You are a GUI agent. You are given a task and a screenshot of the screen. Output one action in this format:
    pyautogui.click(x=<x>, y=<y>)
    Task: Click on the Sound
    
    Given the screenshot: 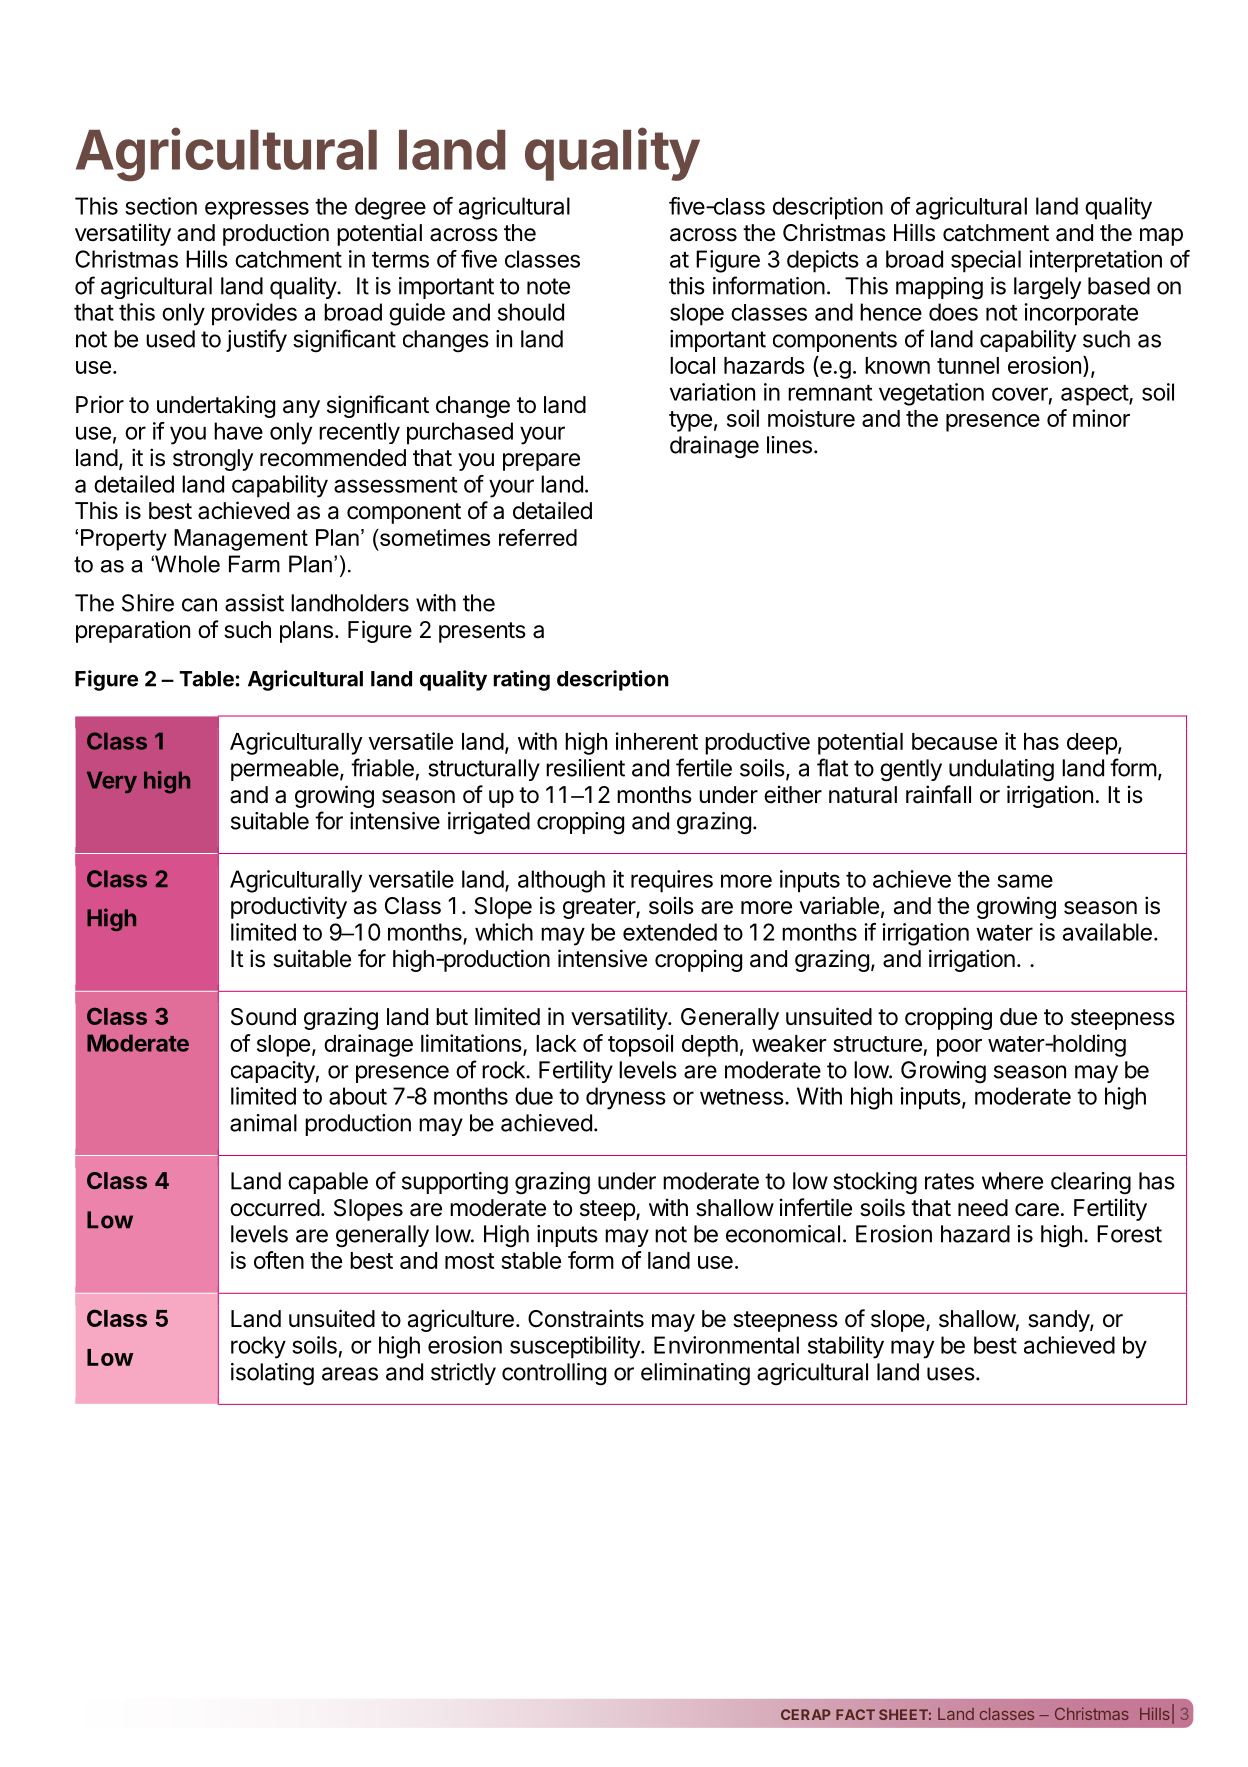 What is the action you would take?
    pyautogui.click(x=263, y=1017)
